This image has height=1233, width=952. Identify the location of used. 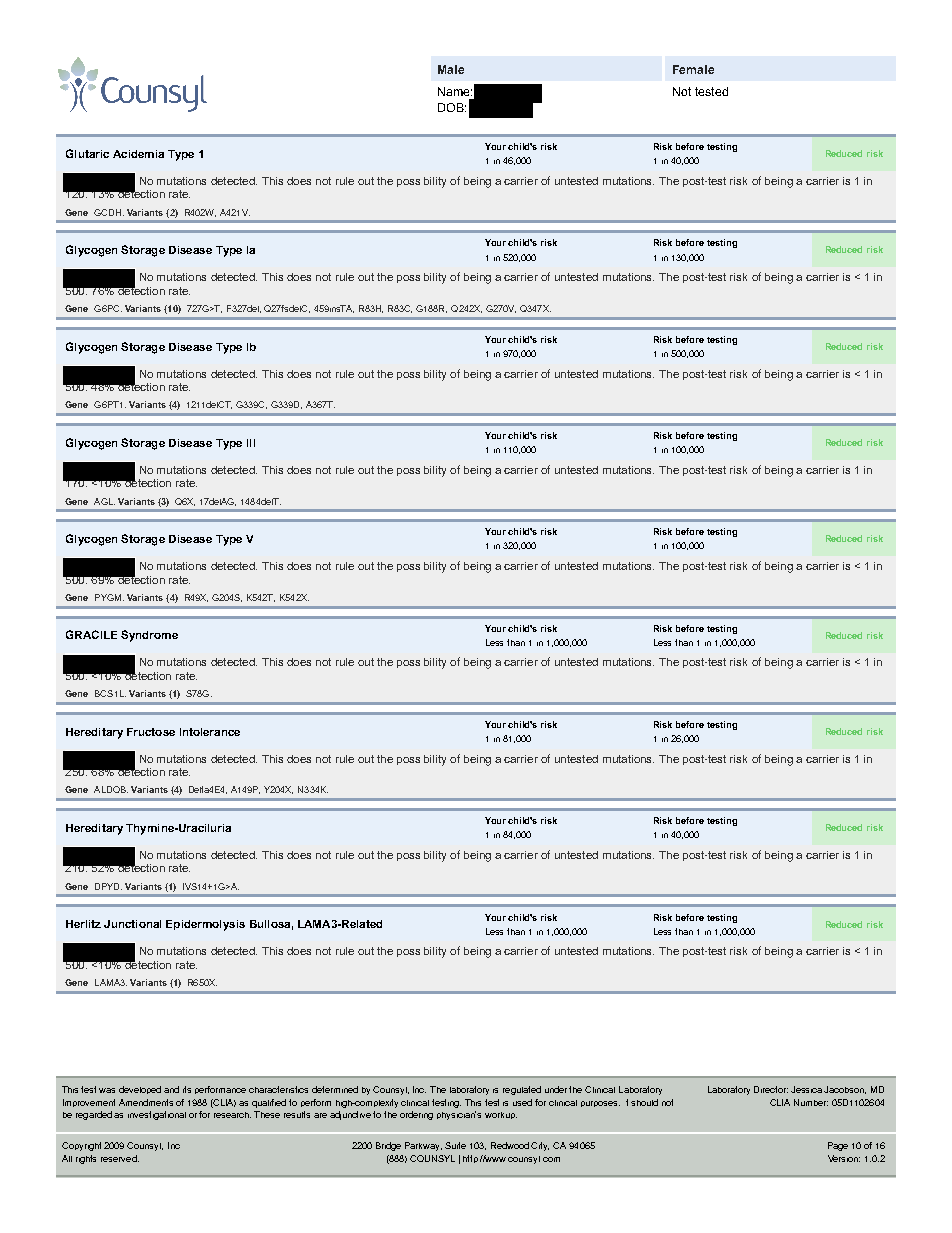
(522, 1102).
